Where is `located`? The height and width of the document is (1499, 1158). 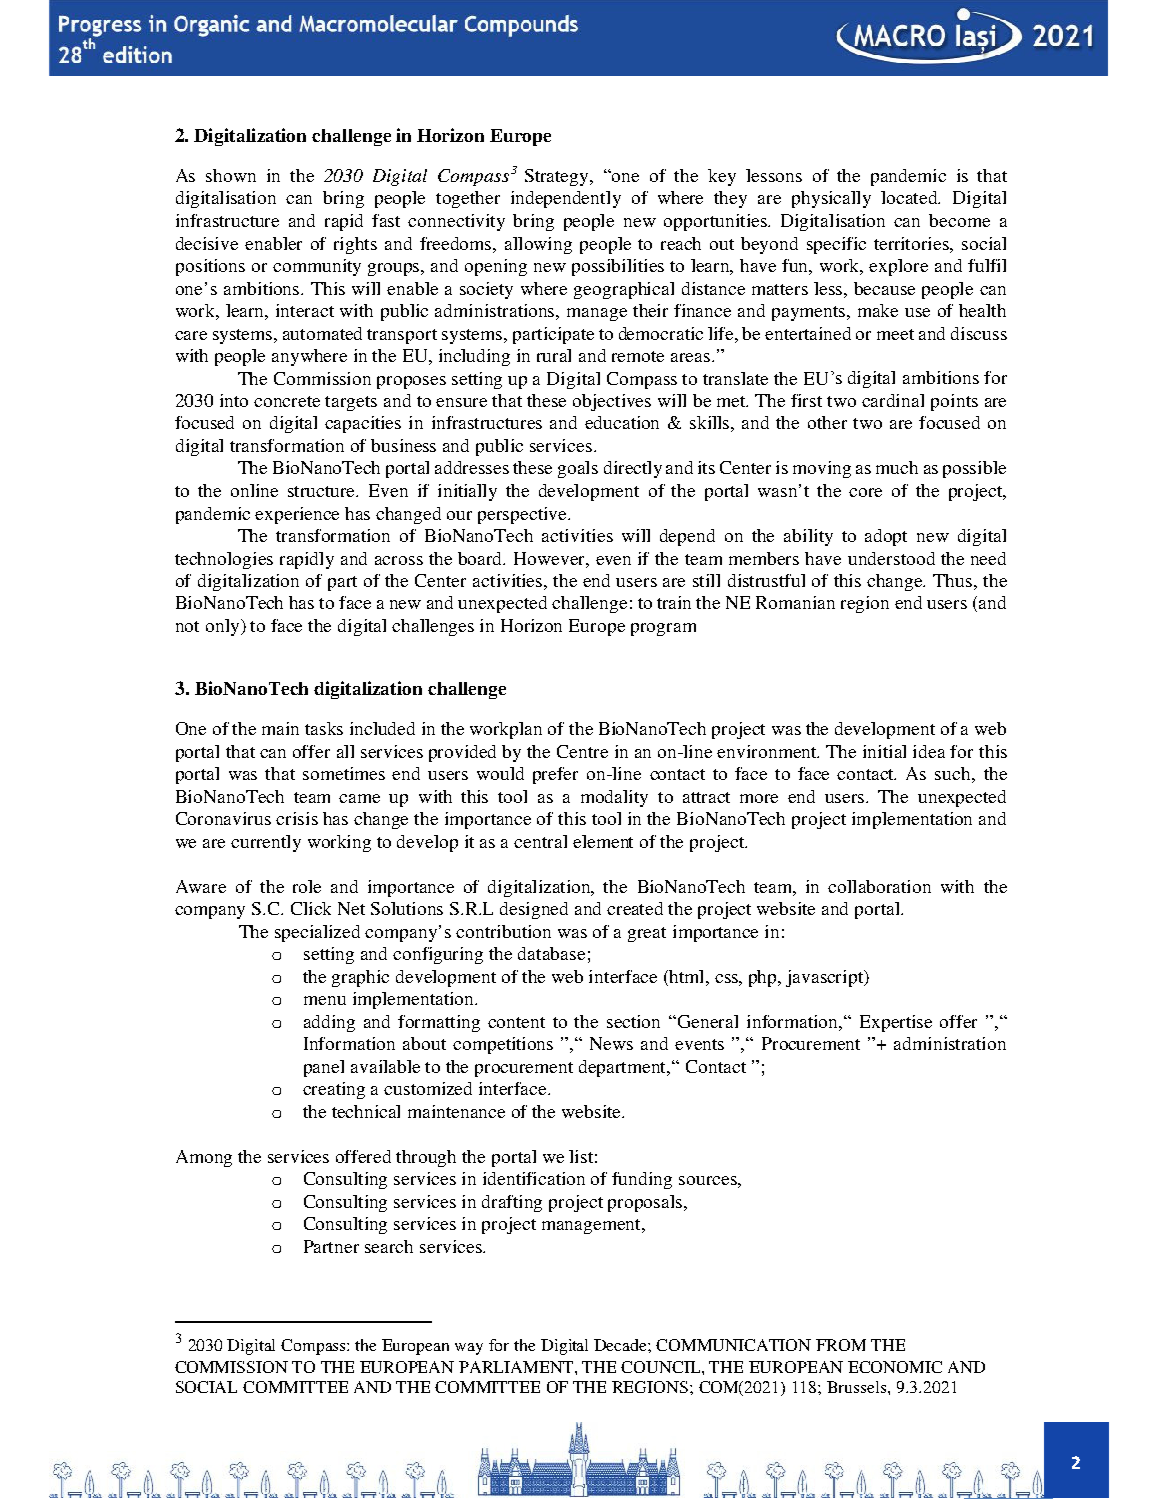 located is located at coordinates (910, 197).
